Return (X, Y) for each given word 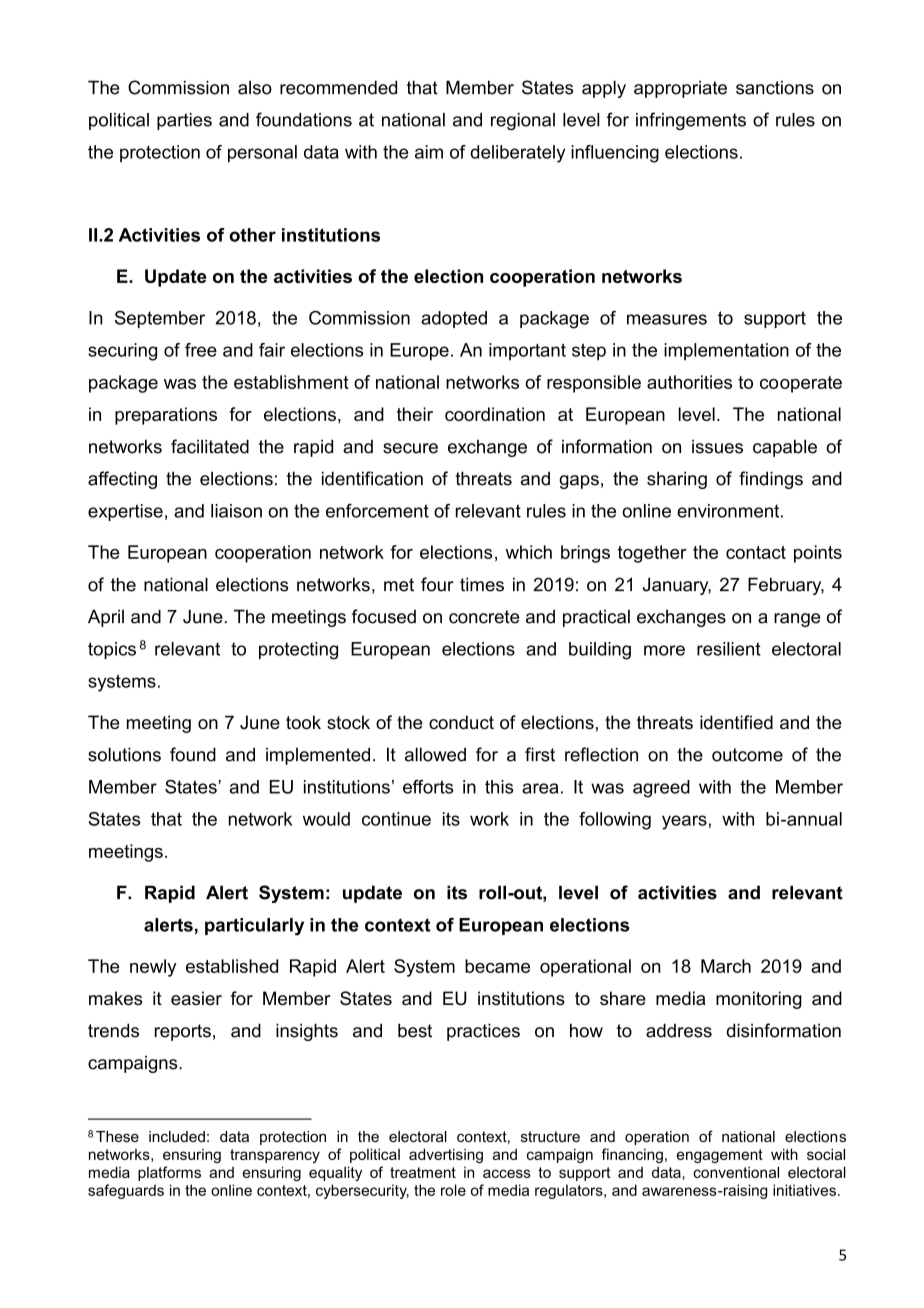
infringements (691, 121)
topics (112, 650)
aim (429, 152)
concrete (484, 617)
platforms (169, 1173)
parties (184, 121)
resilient (729, 649)
